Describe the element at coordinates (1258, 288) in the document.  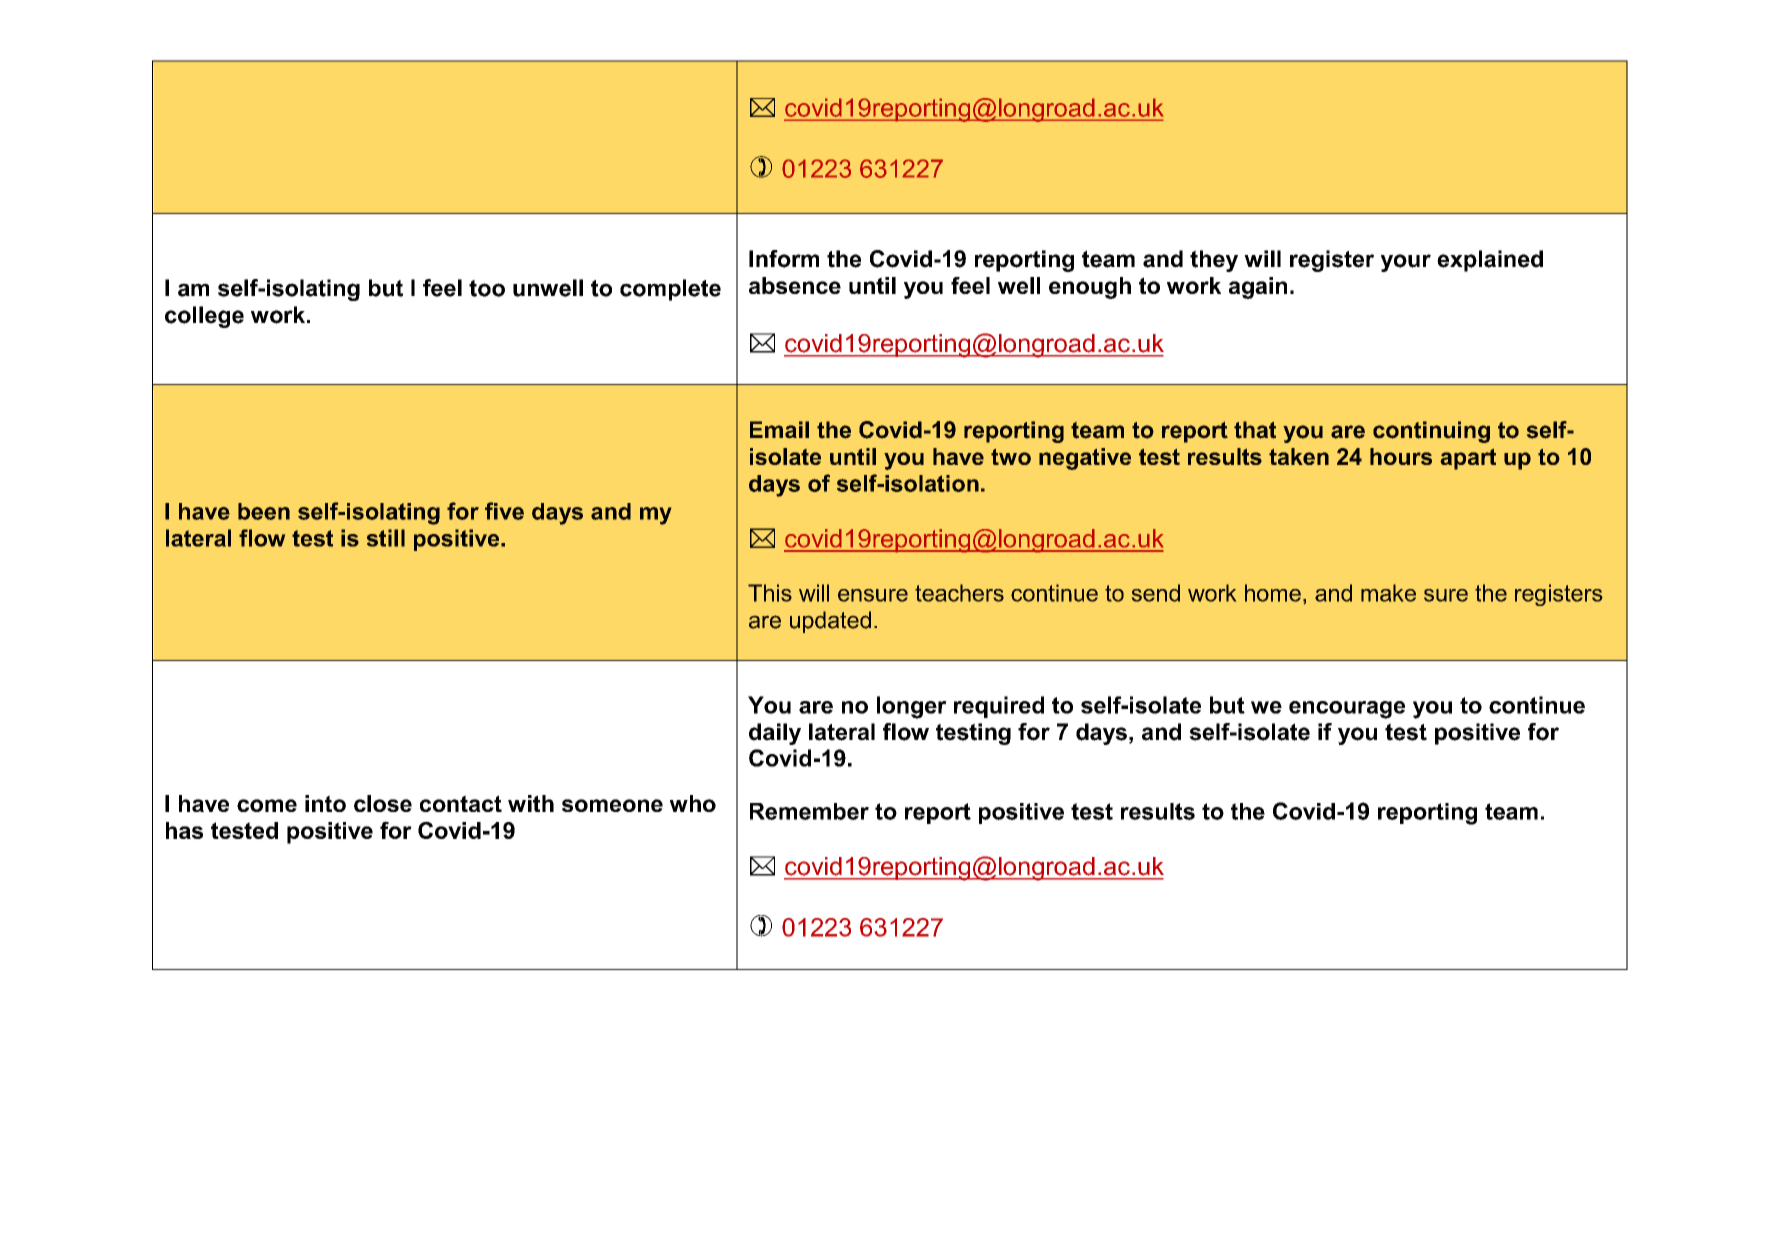
I see `again` at that location.
